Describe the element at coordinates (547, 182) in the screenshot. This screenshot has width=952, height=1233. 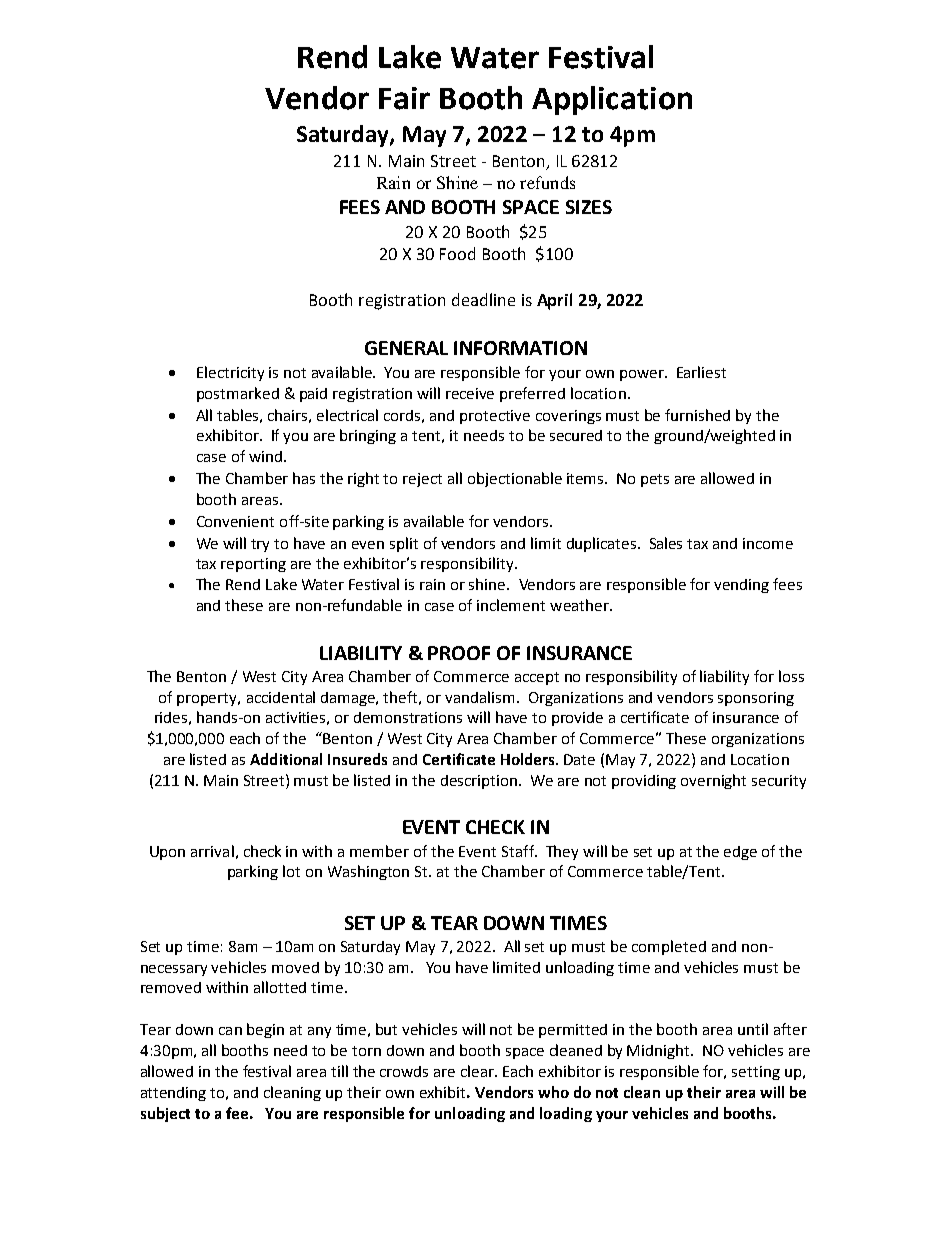
I see `refunds` at that location.
